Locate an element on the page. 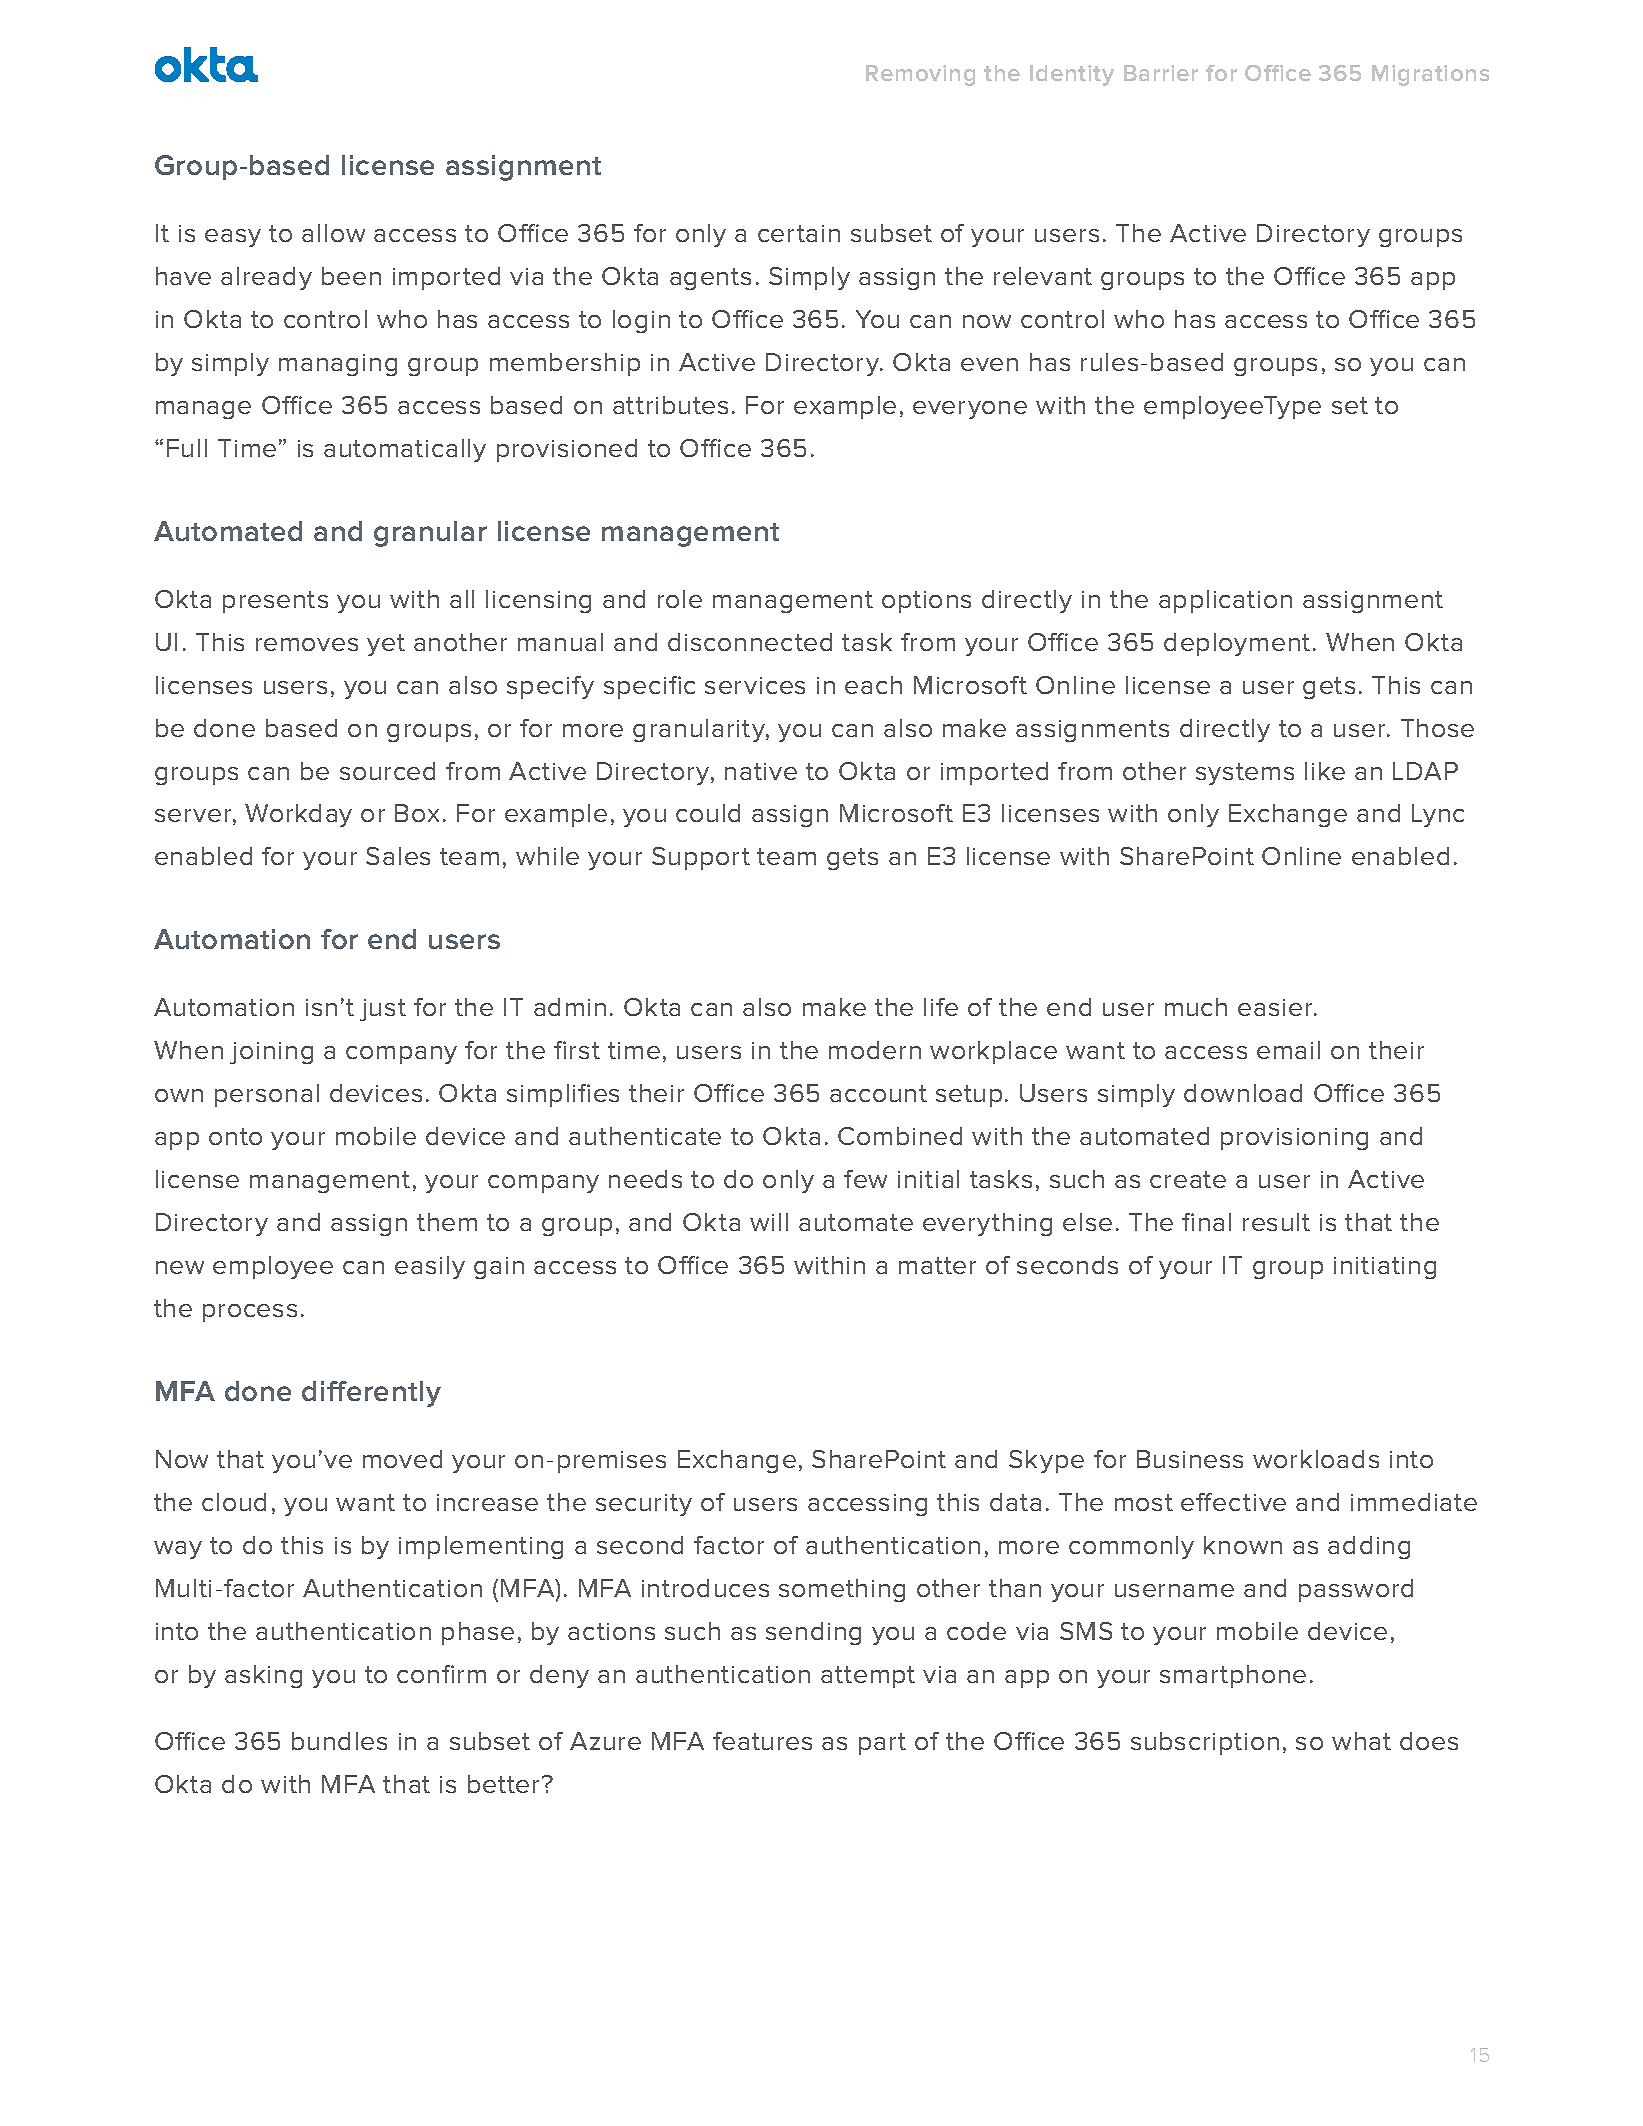 The image size is (1643, 2126). Barrier is located at coordinates (1161, 73).
